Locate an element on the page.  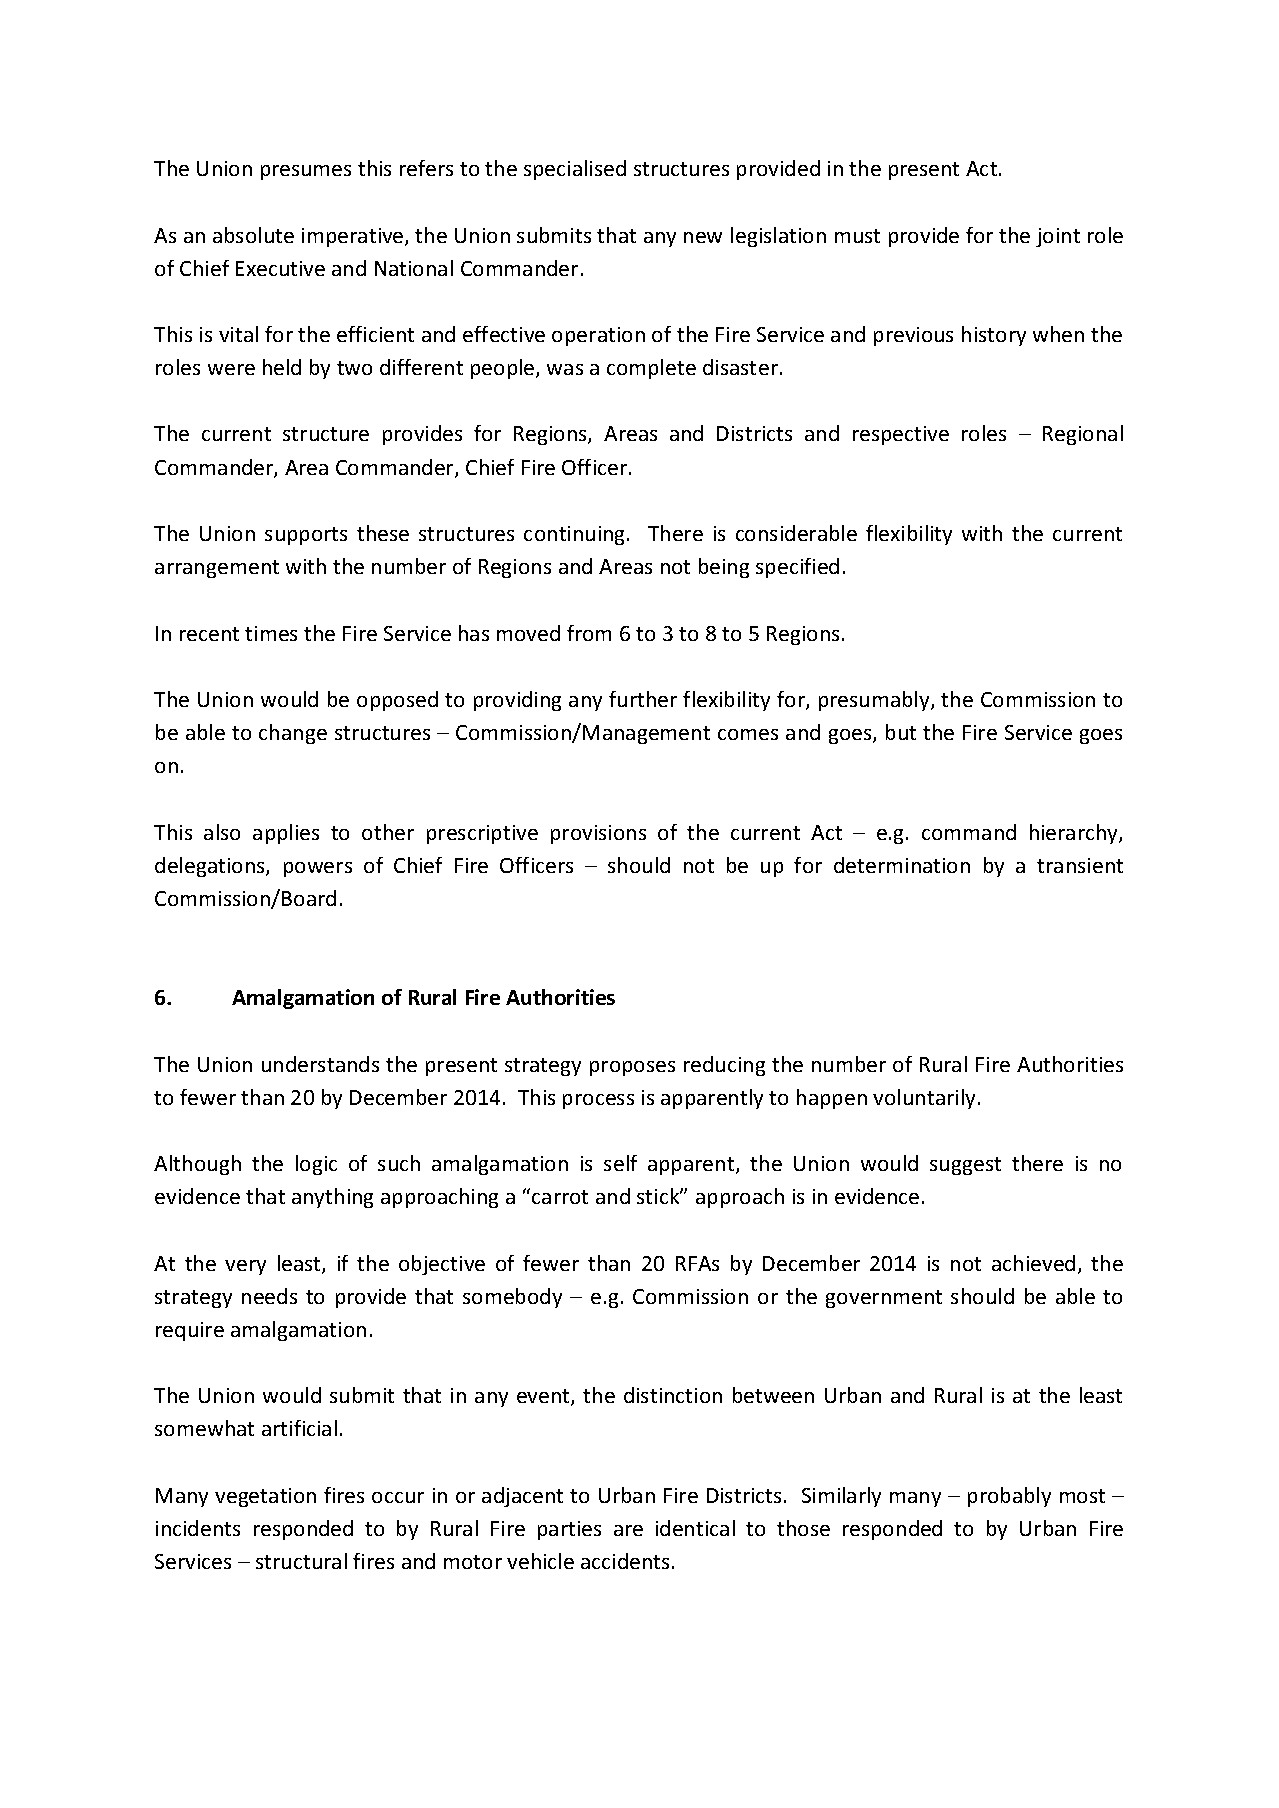
determination is located at coordinates (902, 865).
